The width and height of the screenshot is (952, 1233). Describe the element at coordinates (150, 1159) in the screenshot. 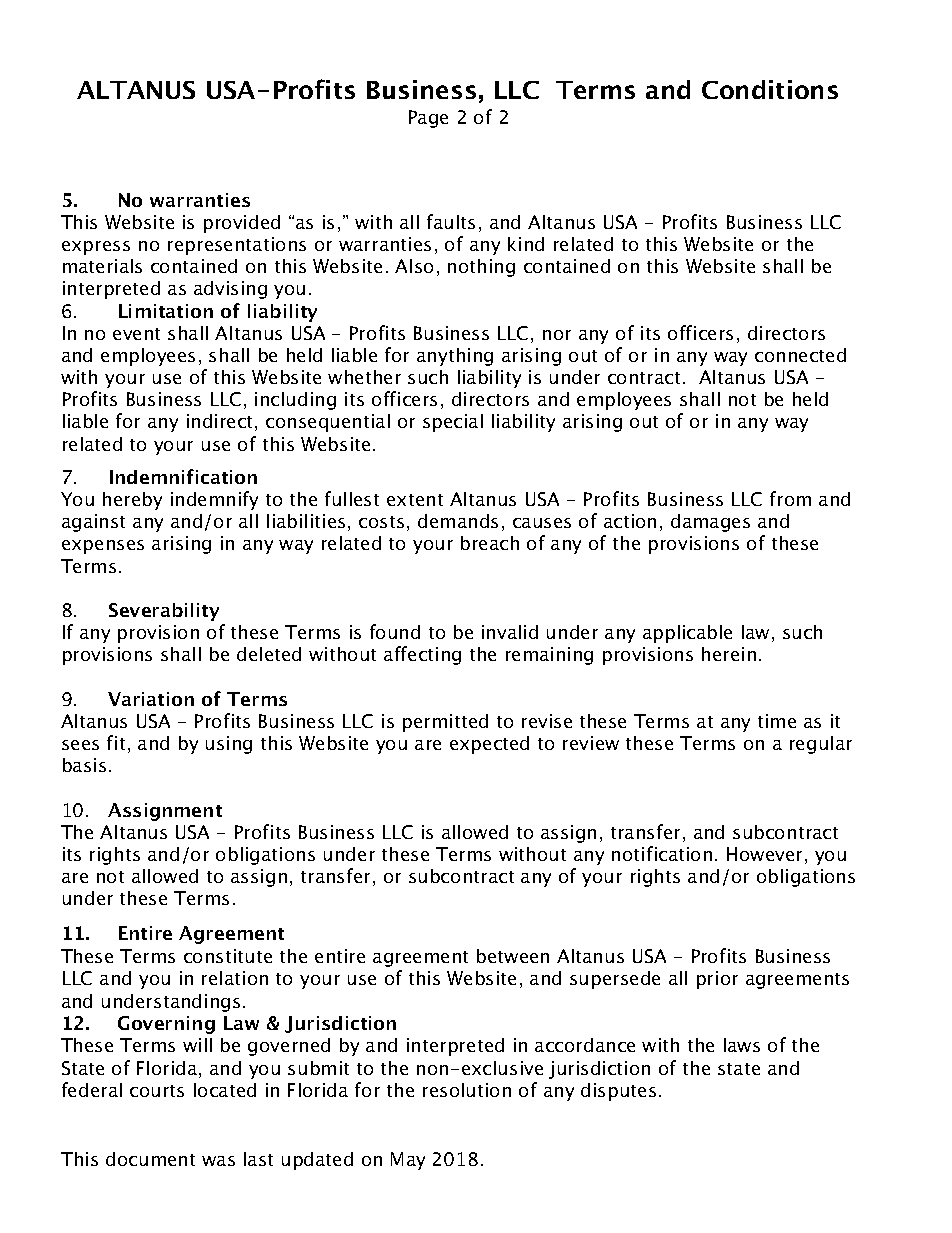

I see `document` at that location.
